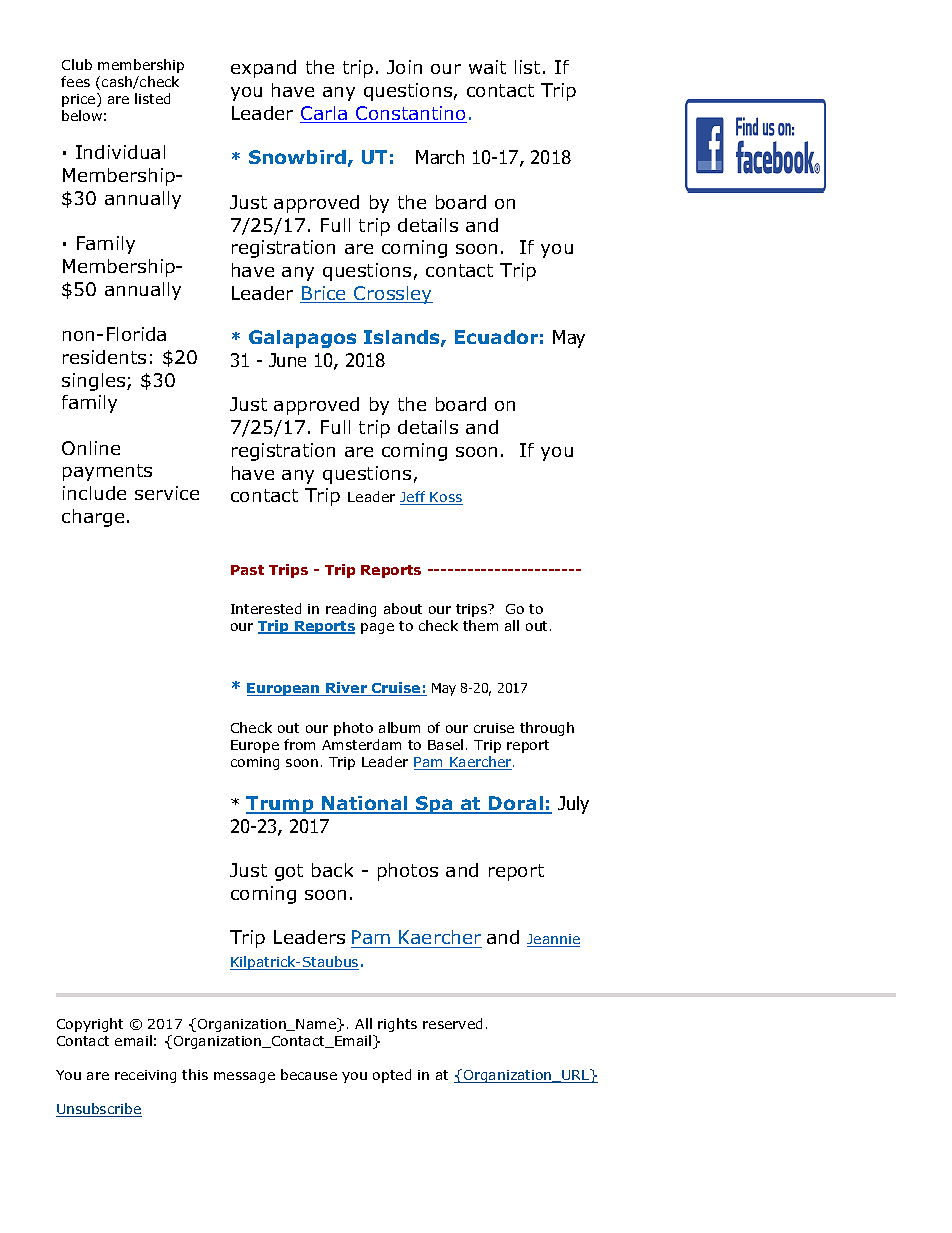 Image resolution: width=952 pixels, height=1233 pixels. What do you see at coordinates (351, 610) in the page?
I see `reading` at bounding box center [351, 610].
